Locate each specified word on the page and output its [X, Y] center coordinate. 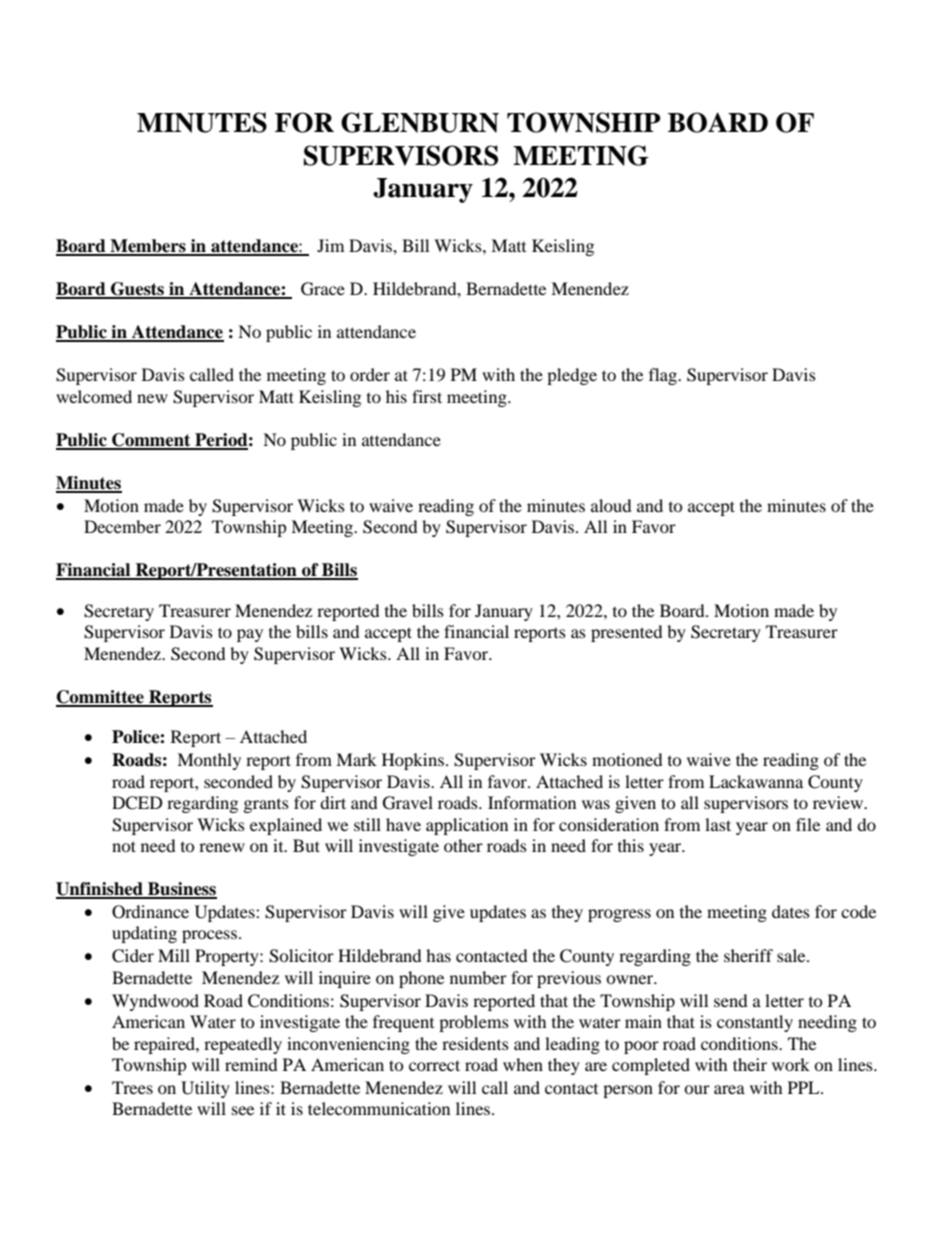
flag [664, 376]
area [729, 1089]
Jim [330, 245]
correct [434, 1065]
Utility [205, 1089]
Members [148, 247]
